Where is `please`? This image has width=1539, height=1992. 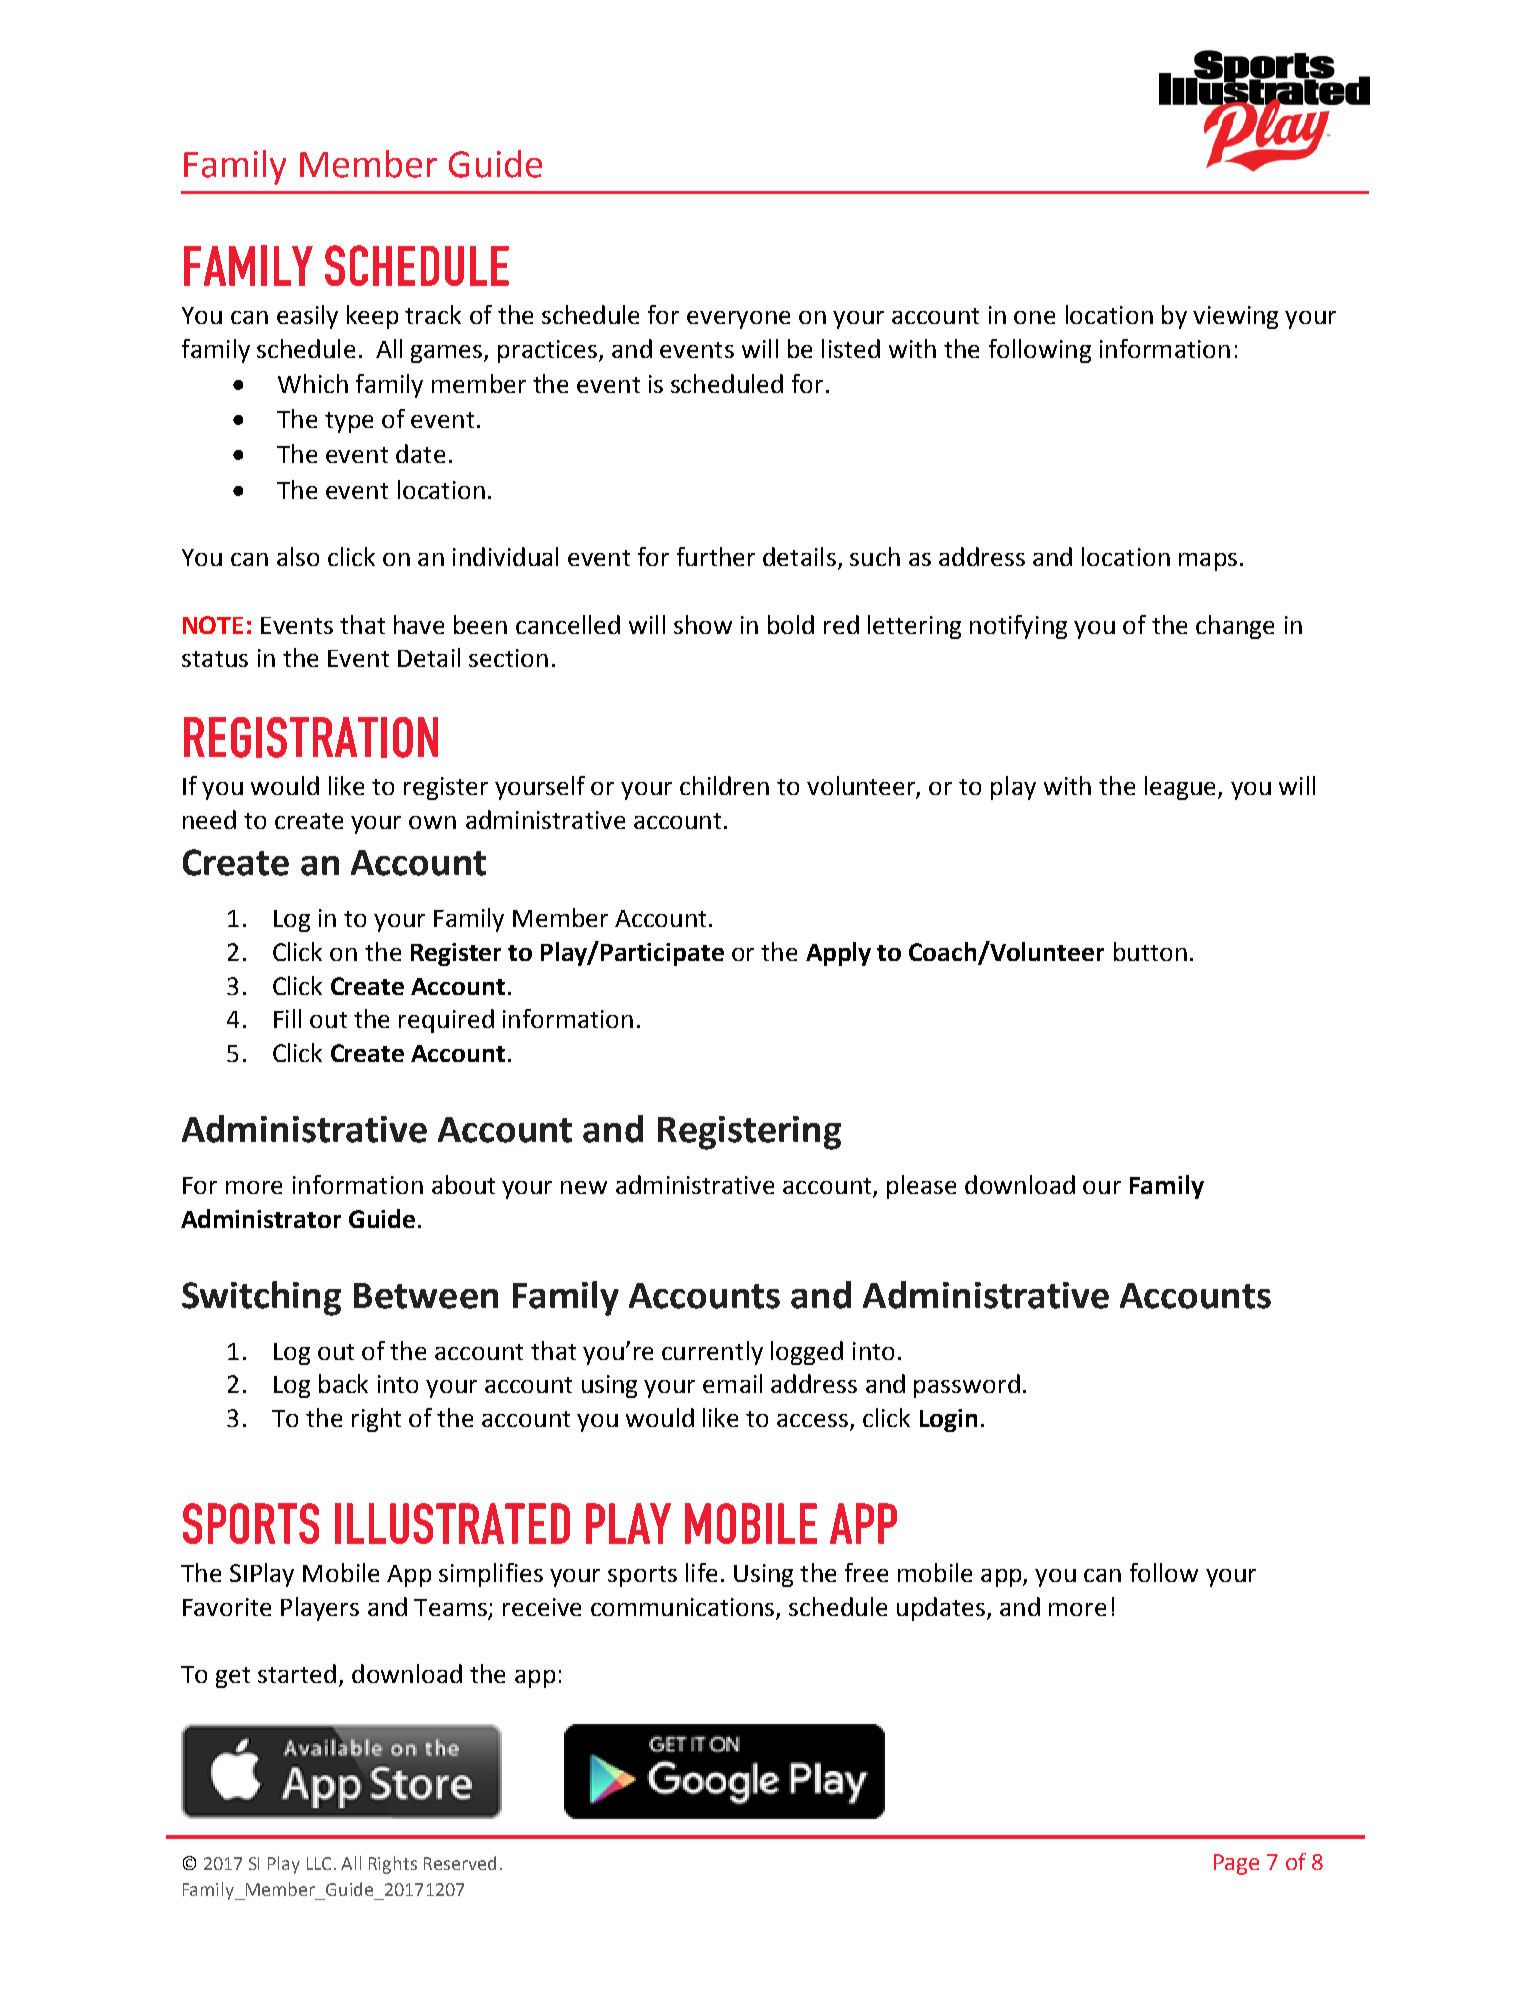 please is located at coordinates (921, 1187).
